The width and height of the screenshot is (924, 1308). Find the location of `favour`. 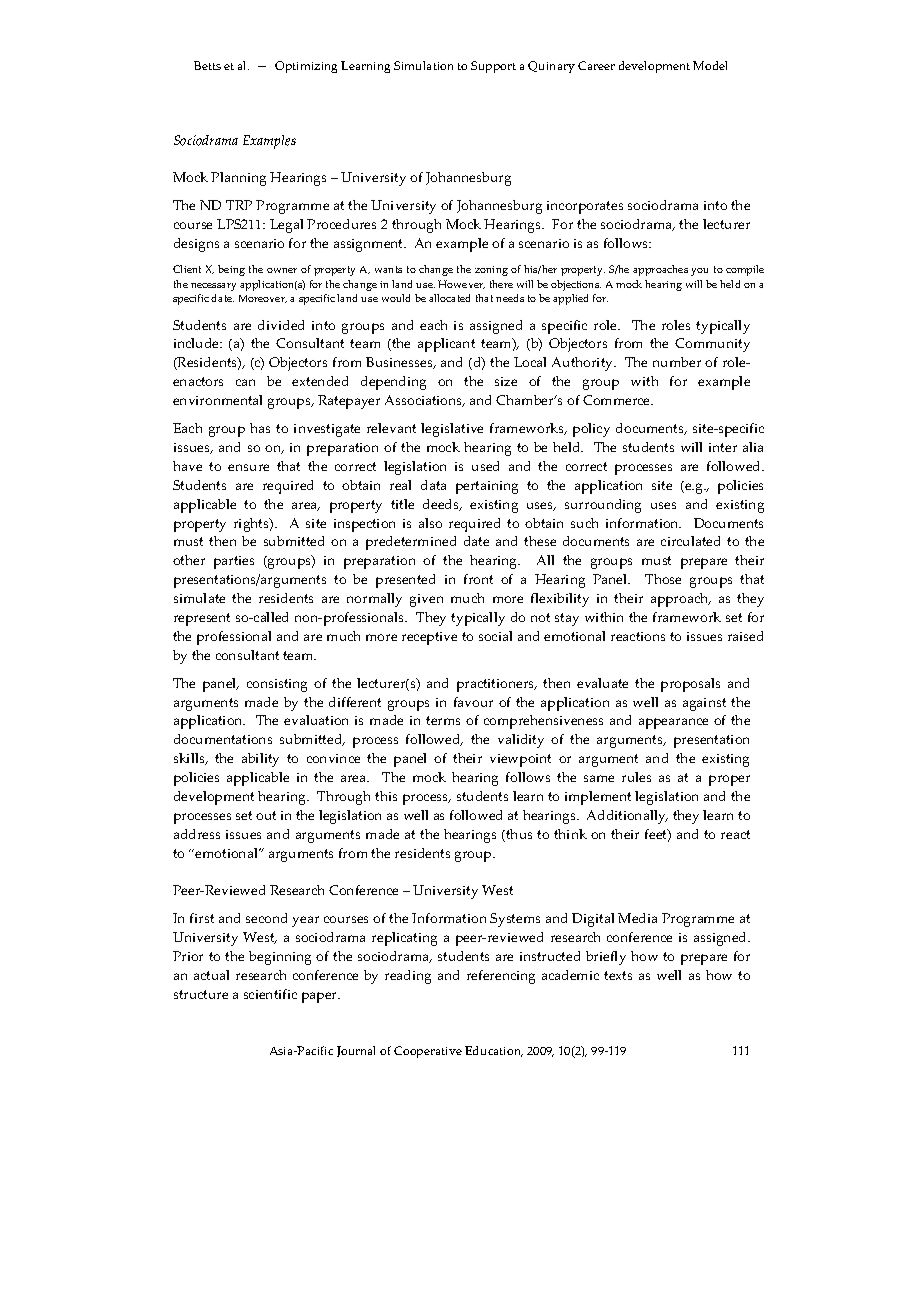

favour is located at coordinates (473, 702).
